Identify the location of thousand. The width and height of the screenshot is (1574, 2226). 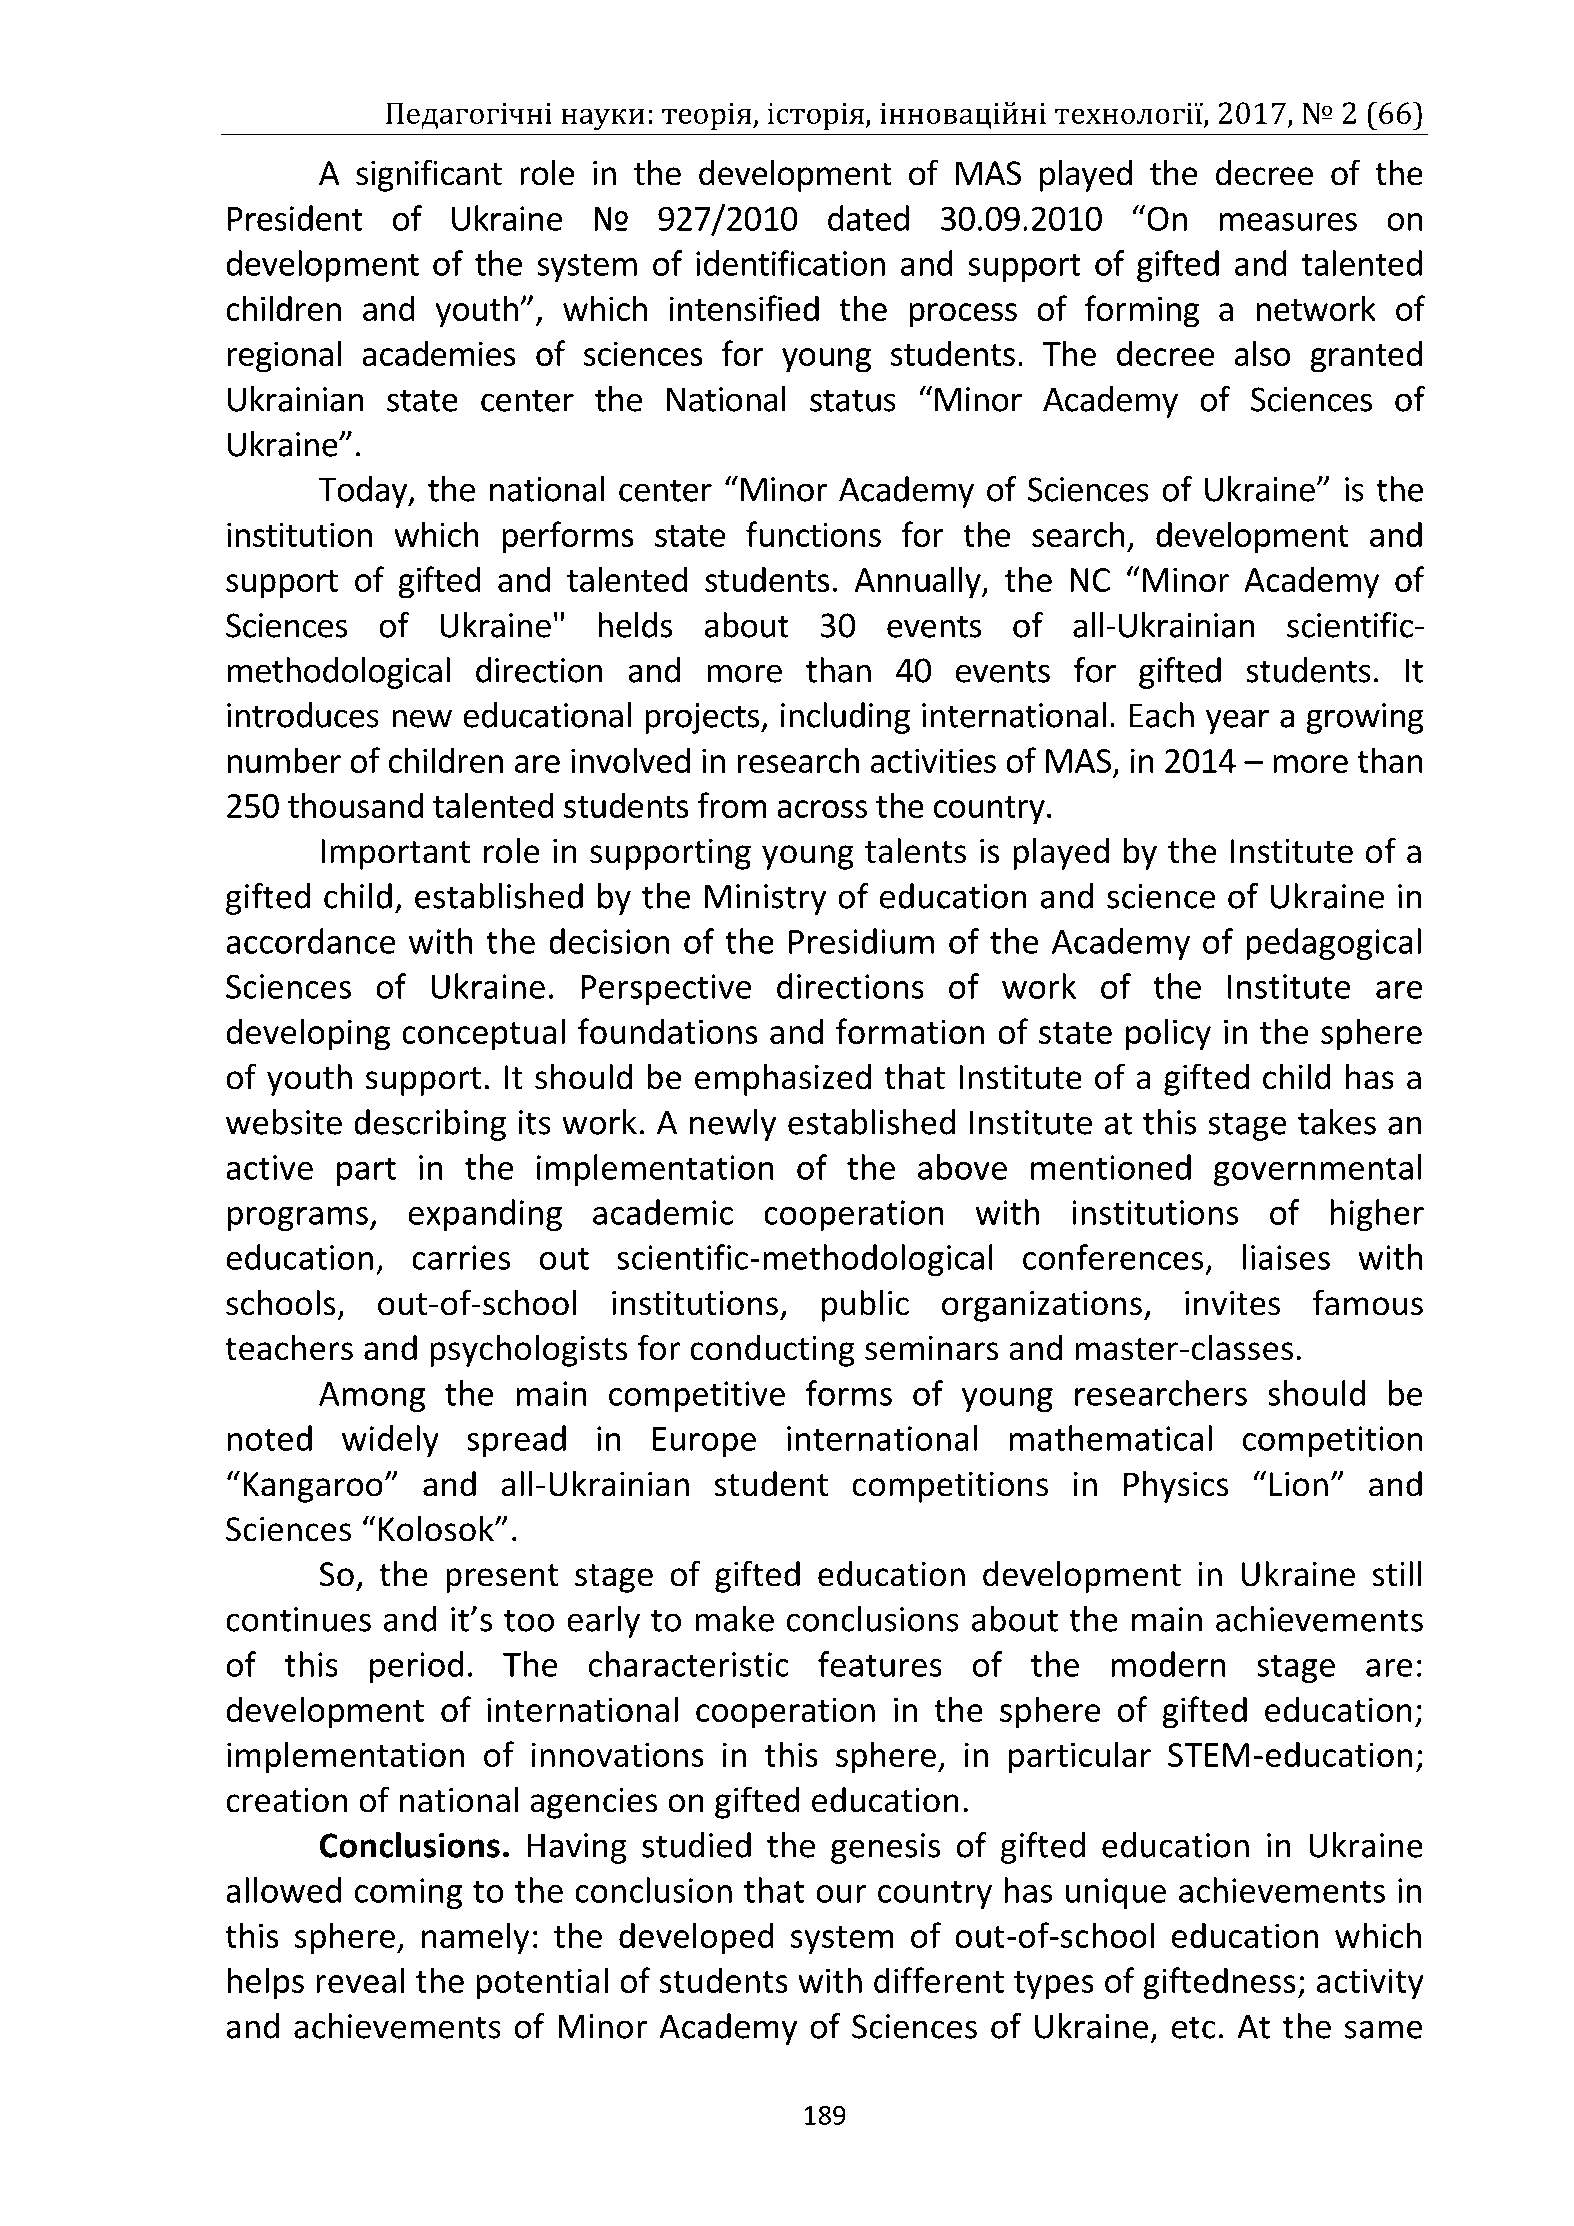
(355, 805).
